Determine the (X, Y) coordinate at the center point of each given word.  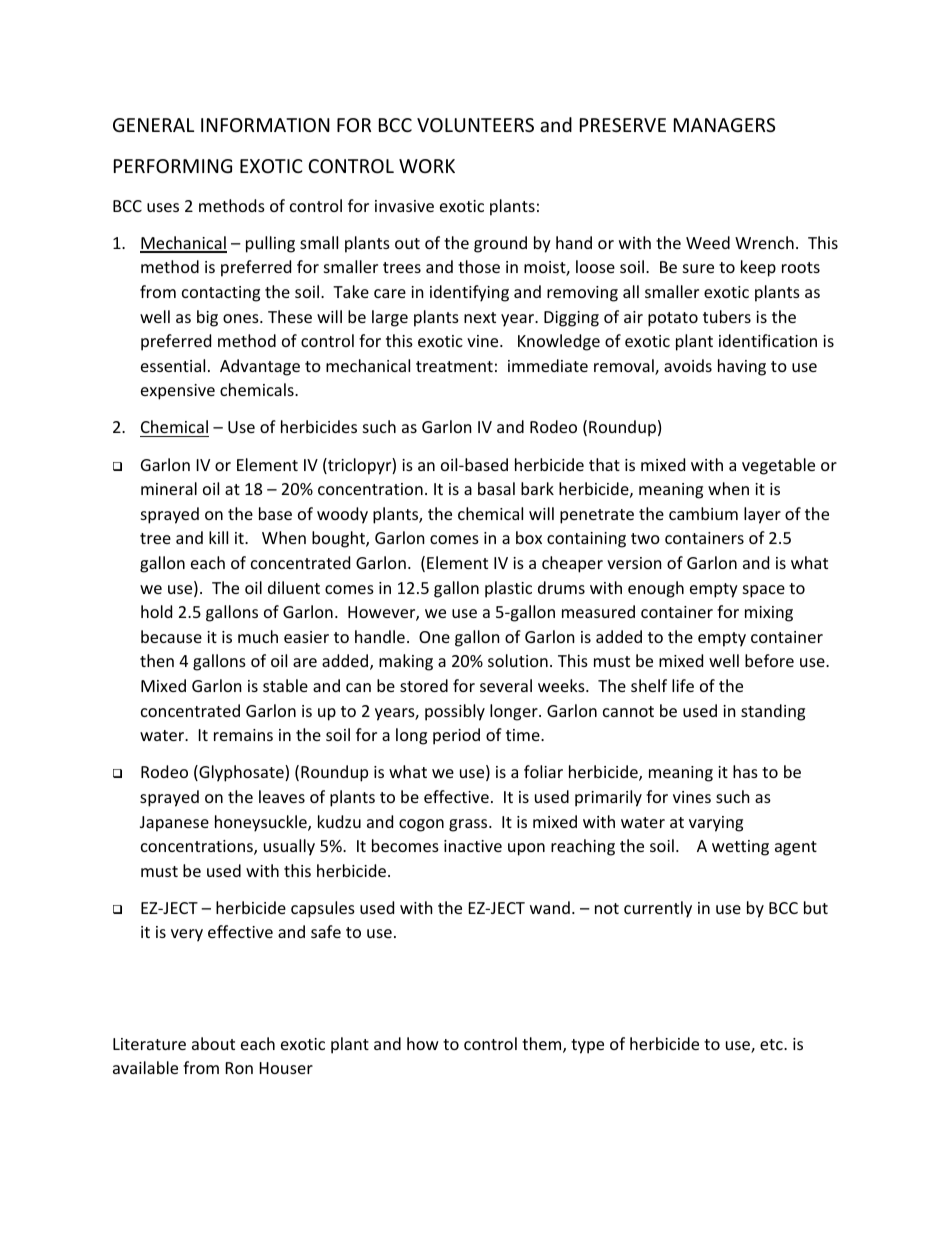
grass (469, 825)
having (742, 367)
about (213, 1043)
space (764, 591)
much (258, 636)
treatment (454, 366)
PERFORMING (173, 166)
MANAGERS (724, 125)
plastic (508, 589)
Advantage (260, 367)
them (543, 1045)
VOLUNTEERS (475, 125)
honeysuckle (262, 823)
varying (716, 824)
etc (772, 1044)
